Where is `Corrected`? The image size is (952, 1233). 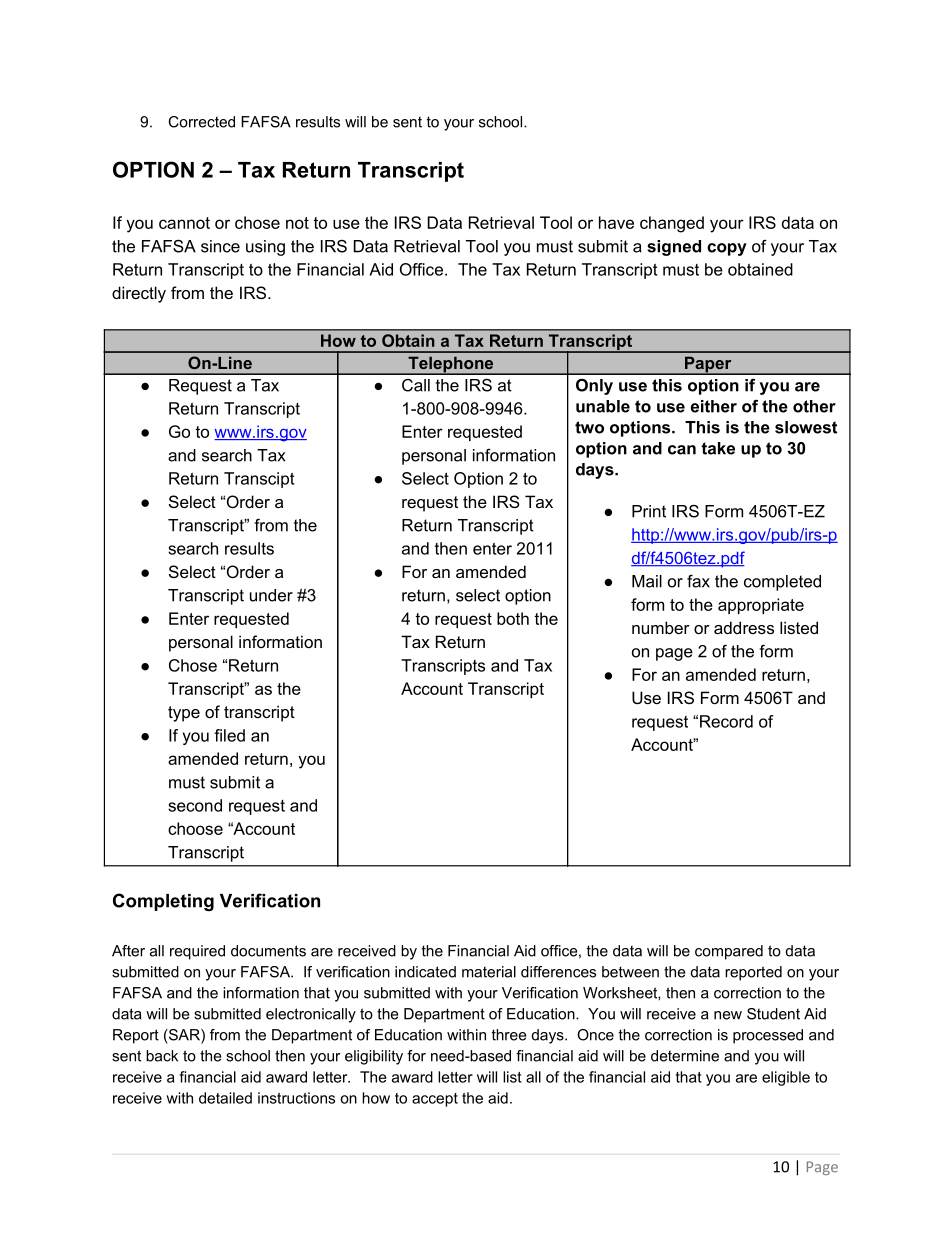 Corrected is located at coordinates (201, 122).
